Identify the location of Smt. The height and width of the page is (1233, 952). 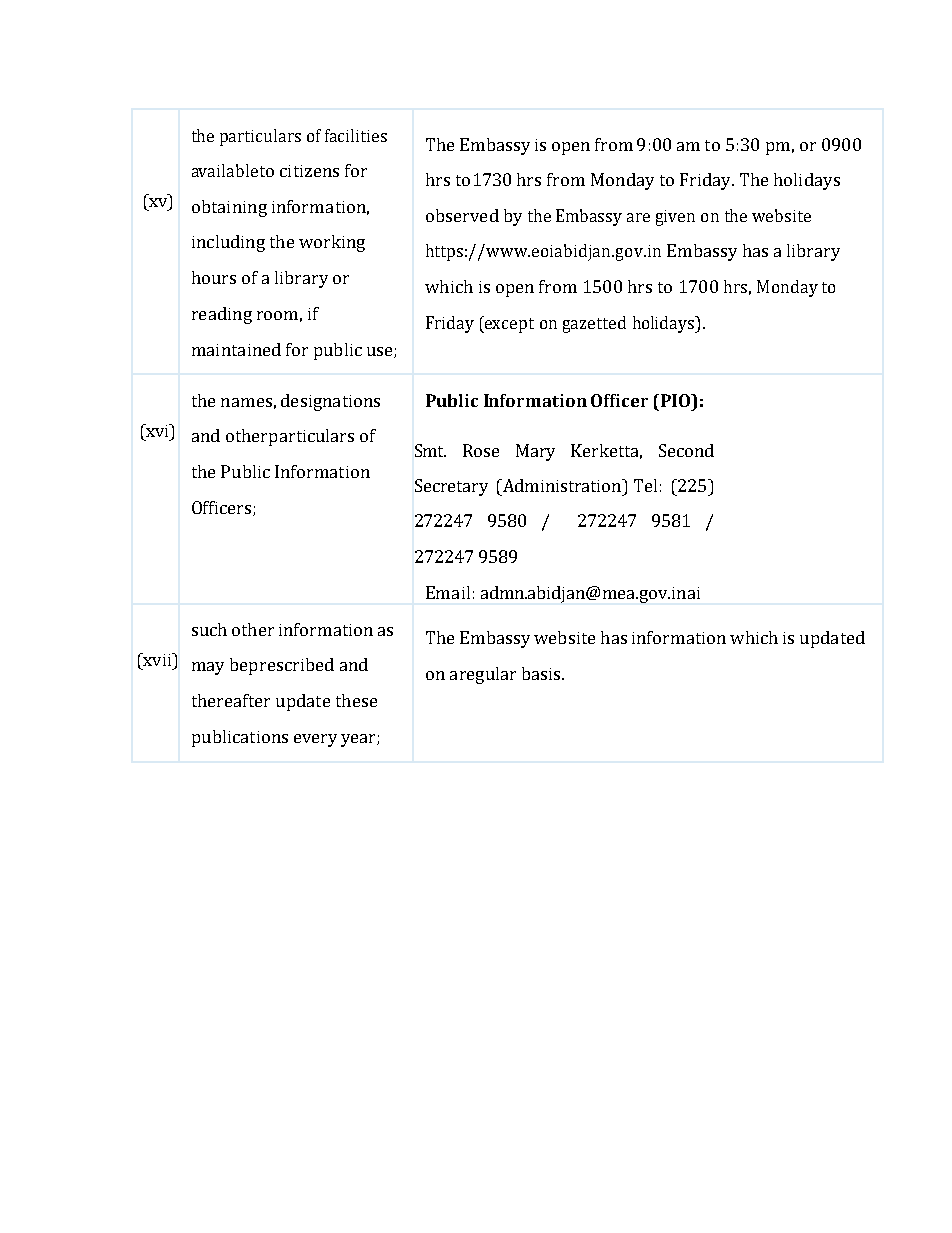
(430, 450).
